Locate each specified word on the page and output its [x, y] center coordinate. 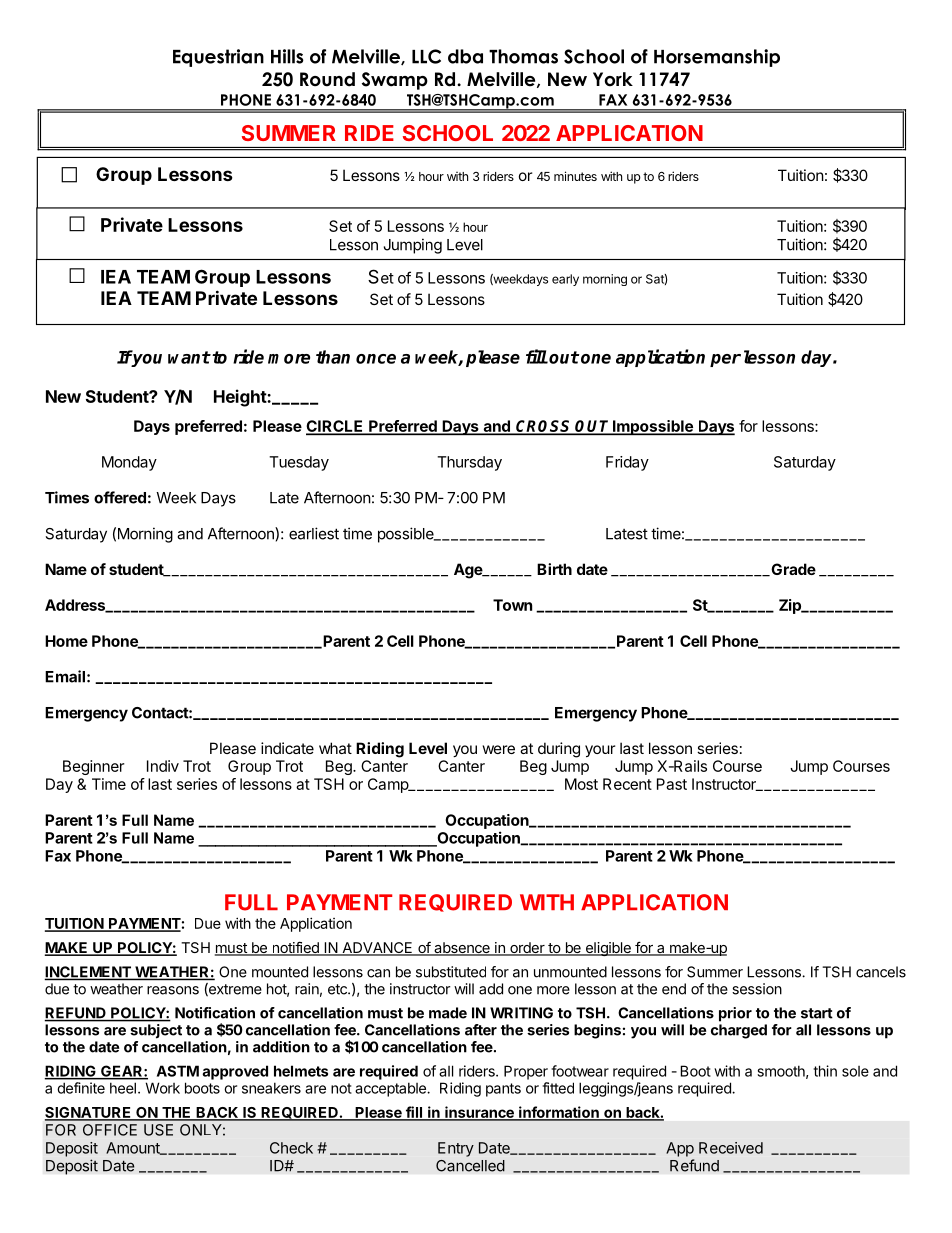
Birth [554, 569]
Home [66, 641]
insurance [479, 1113]
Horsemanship [717, 58]
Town [512, 605]
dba [465, 56]
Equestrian [218, 58]
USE [158, 1130]
